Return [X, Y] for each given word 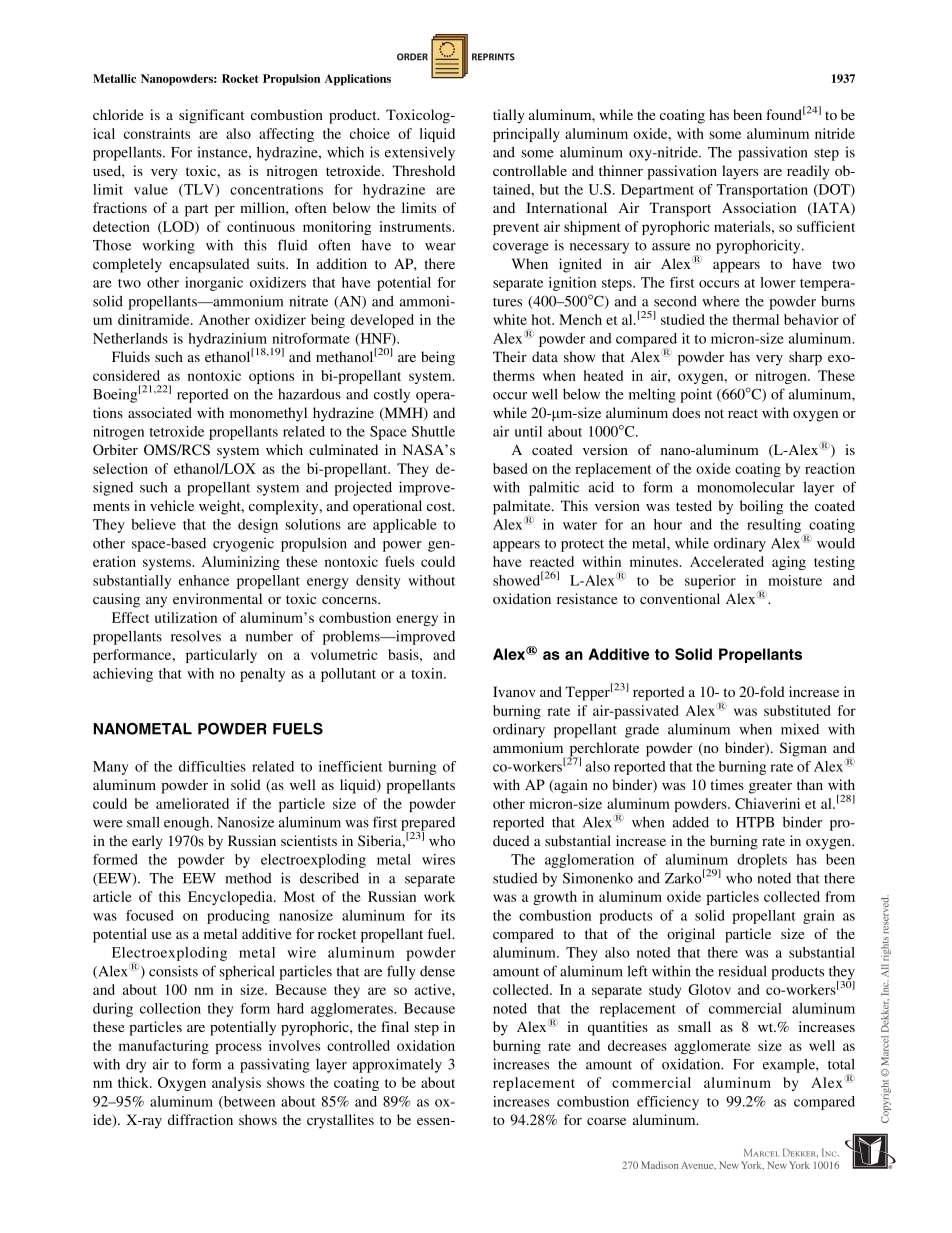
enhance [204, 580]
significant [211, 116]
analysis [236, 1084]
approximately [397, 1065]
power [402, 546]
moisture [795, 580]
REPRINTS [493, 57]
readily [808, 172]
